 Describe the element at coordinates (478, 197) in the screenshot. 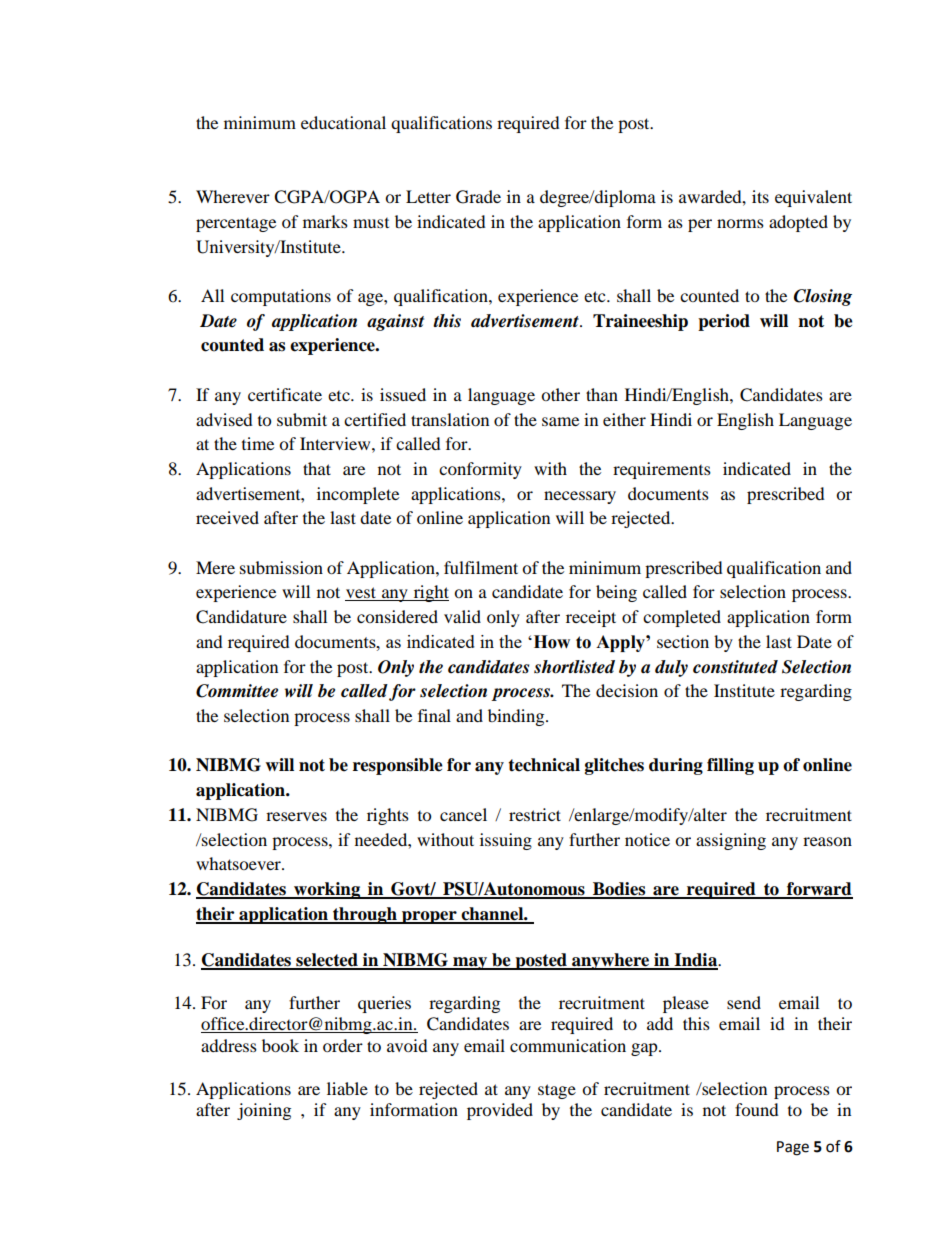

I see `Grade` at that location.
